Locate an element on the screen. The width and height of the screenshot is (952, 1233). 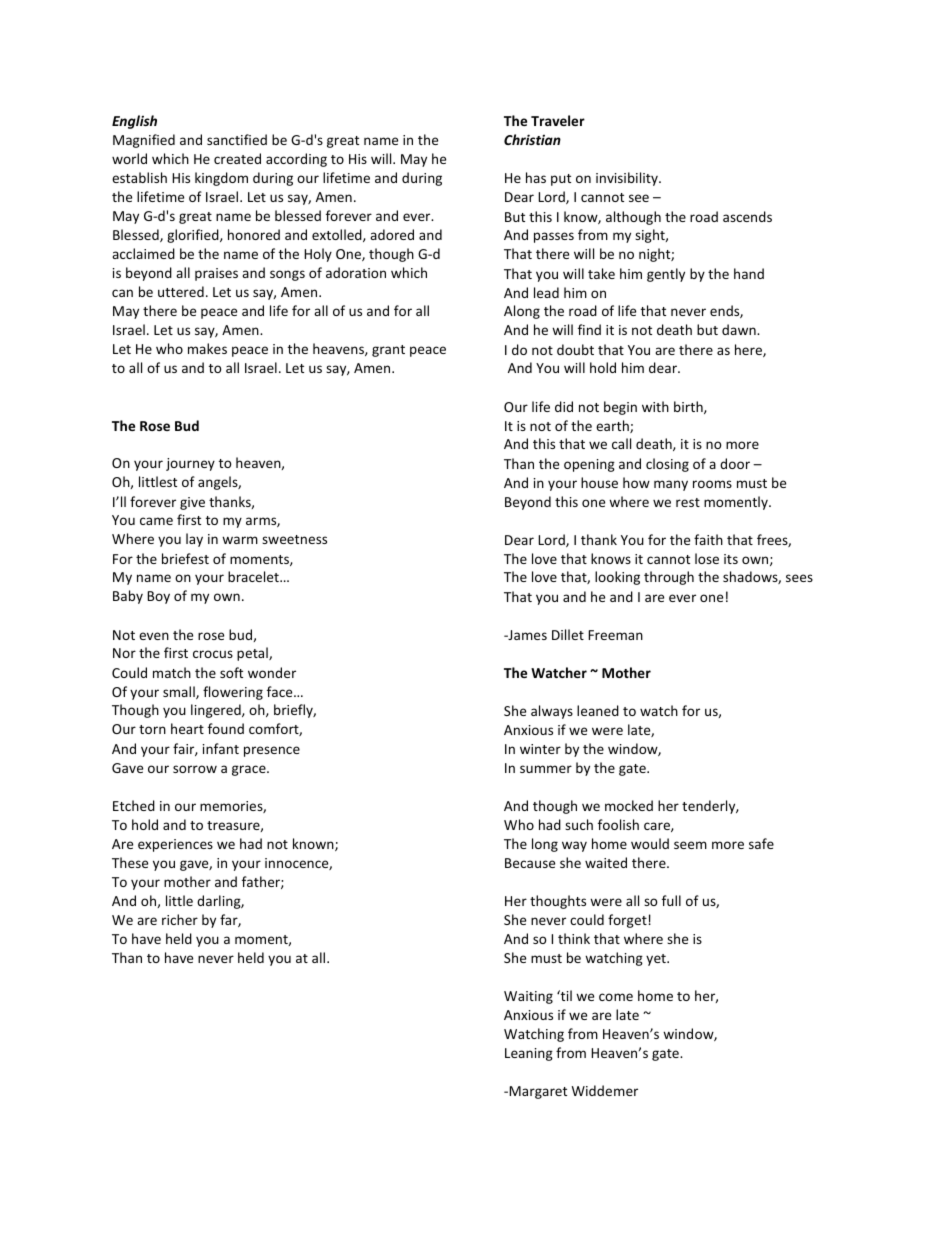
Christian is located at coordinates (532, 139).
